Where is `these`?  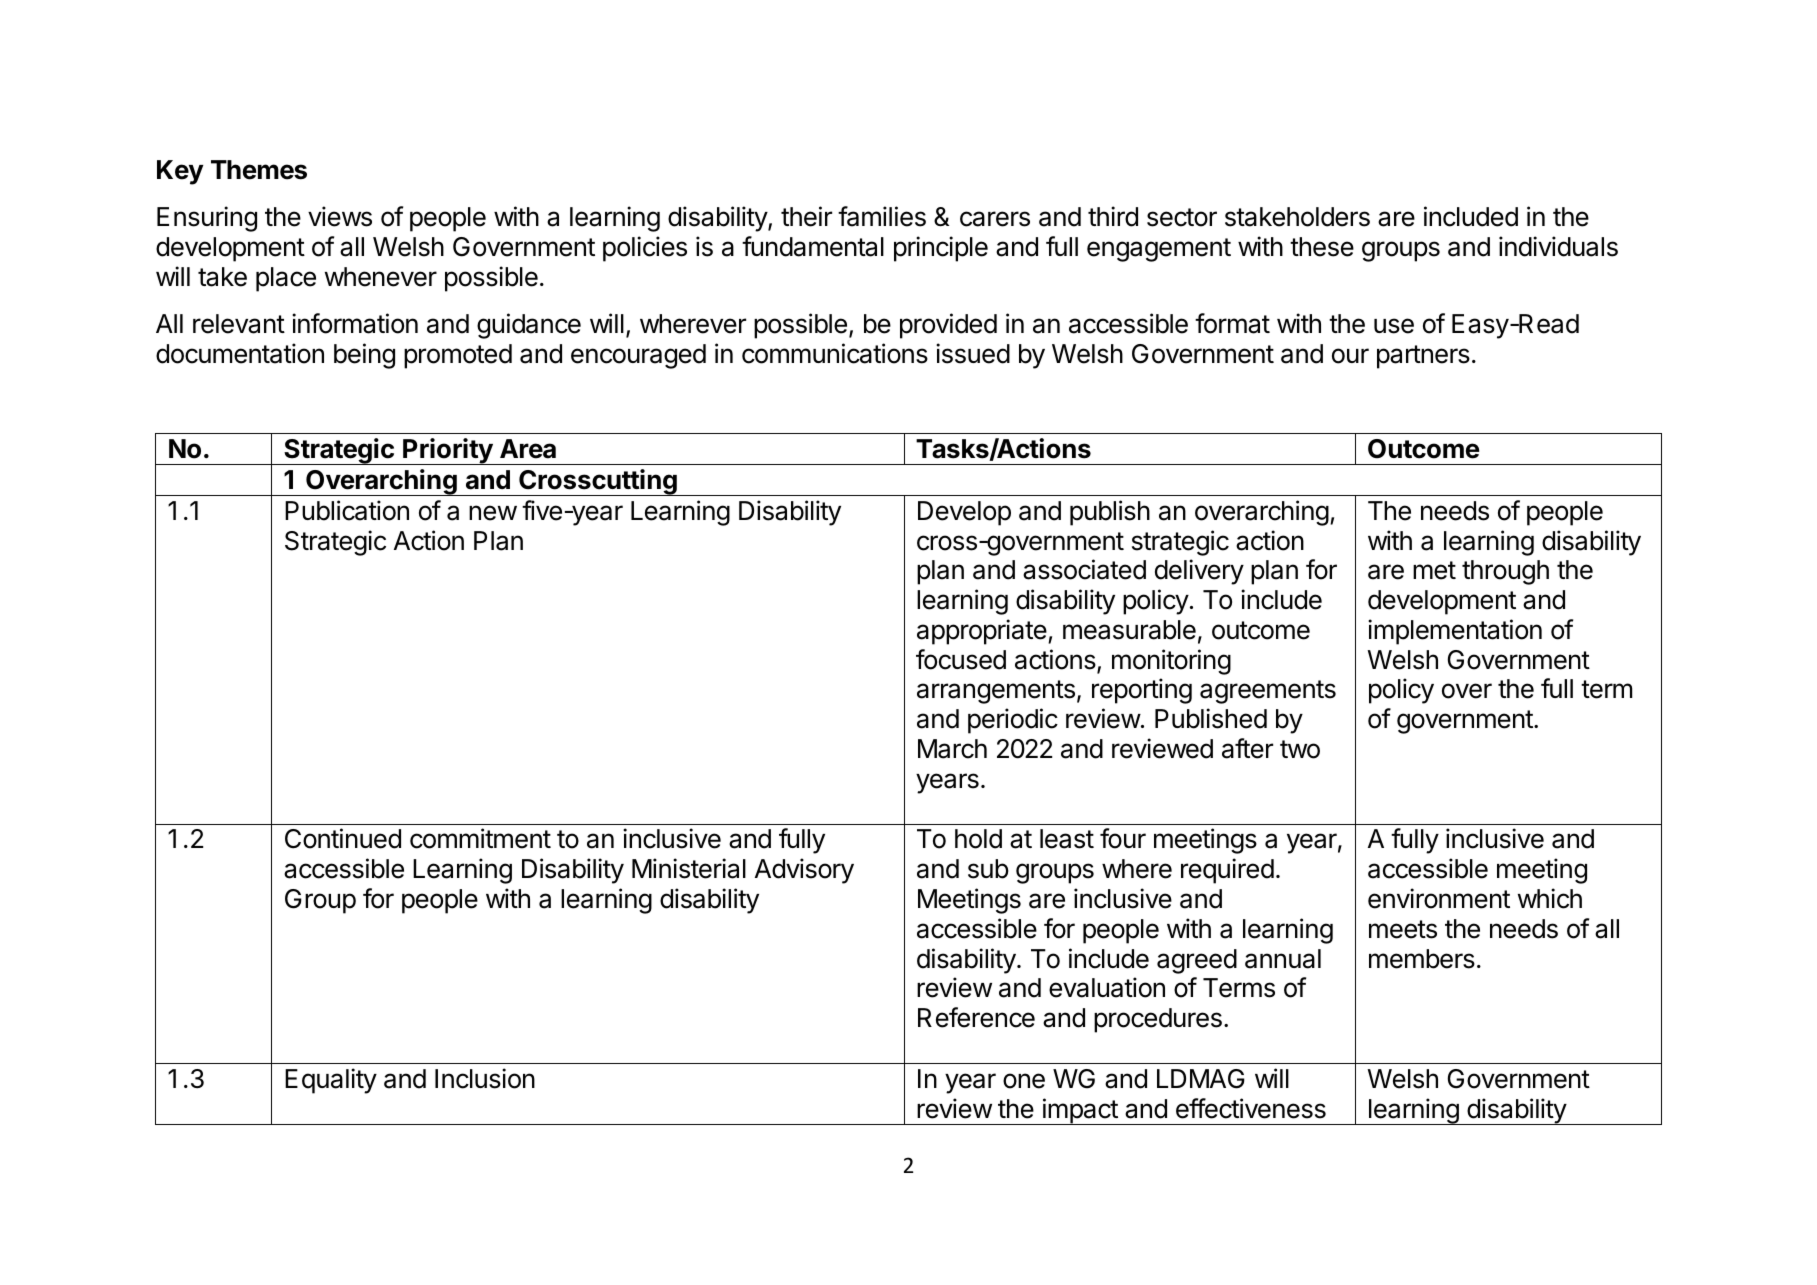 these is located at coordinates (1322, 247).
